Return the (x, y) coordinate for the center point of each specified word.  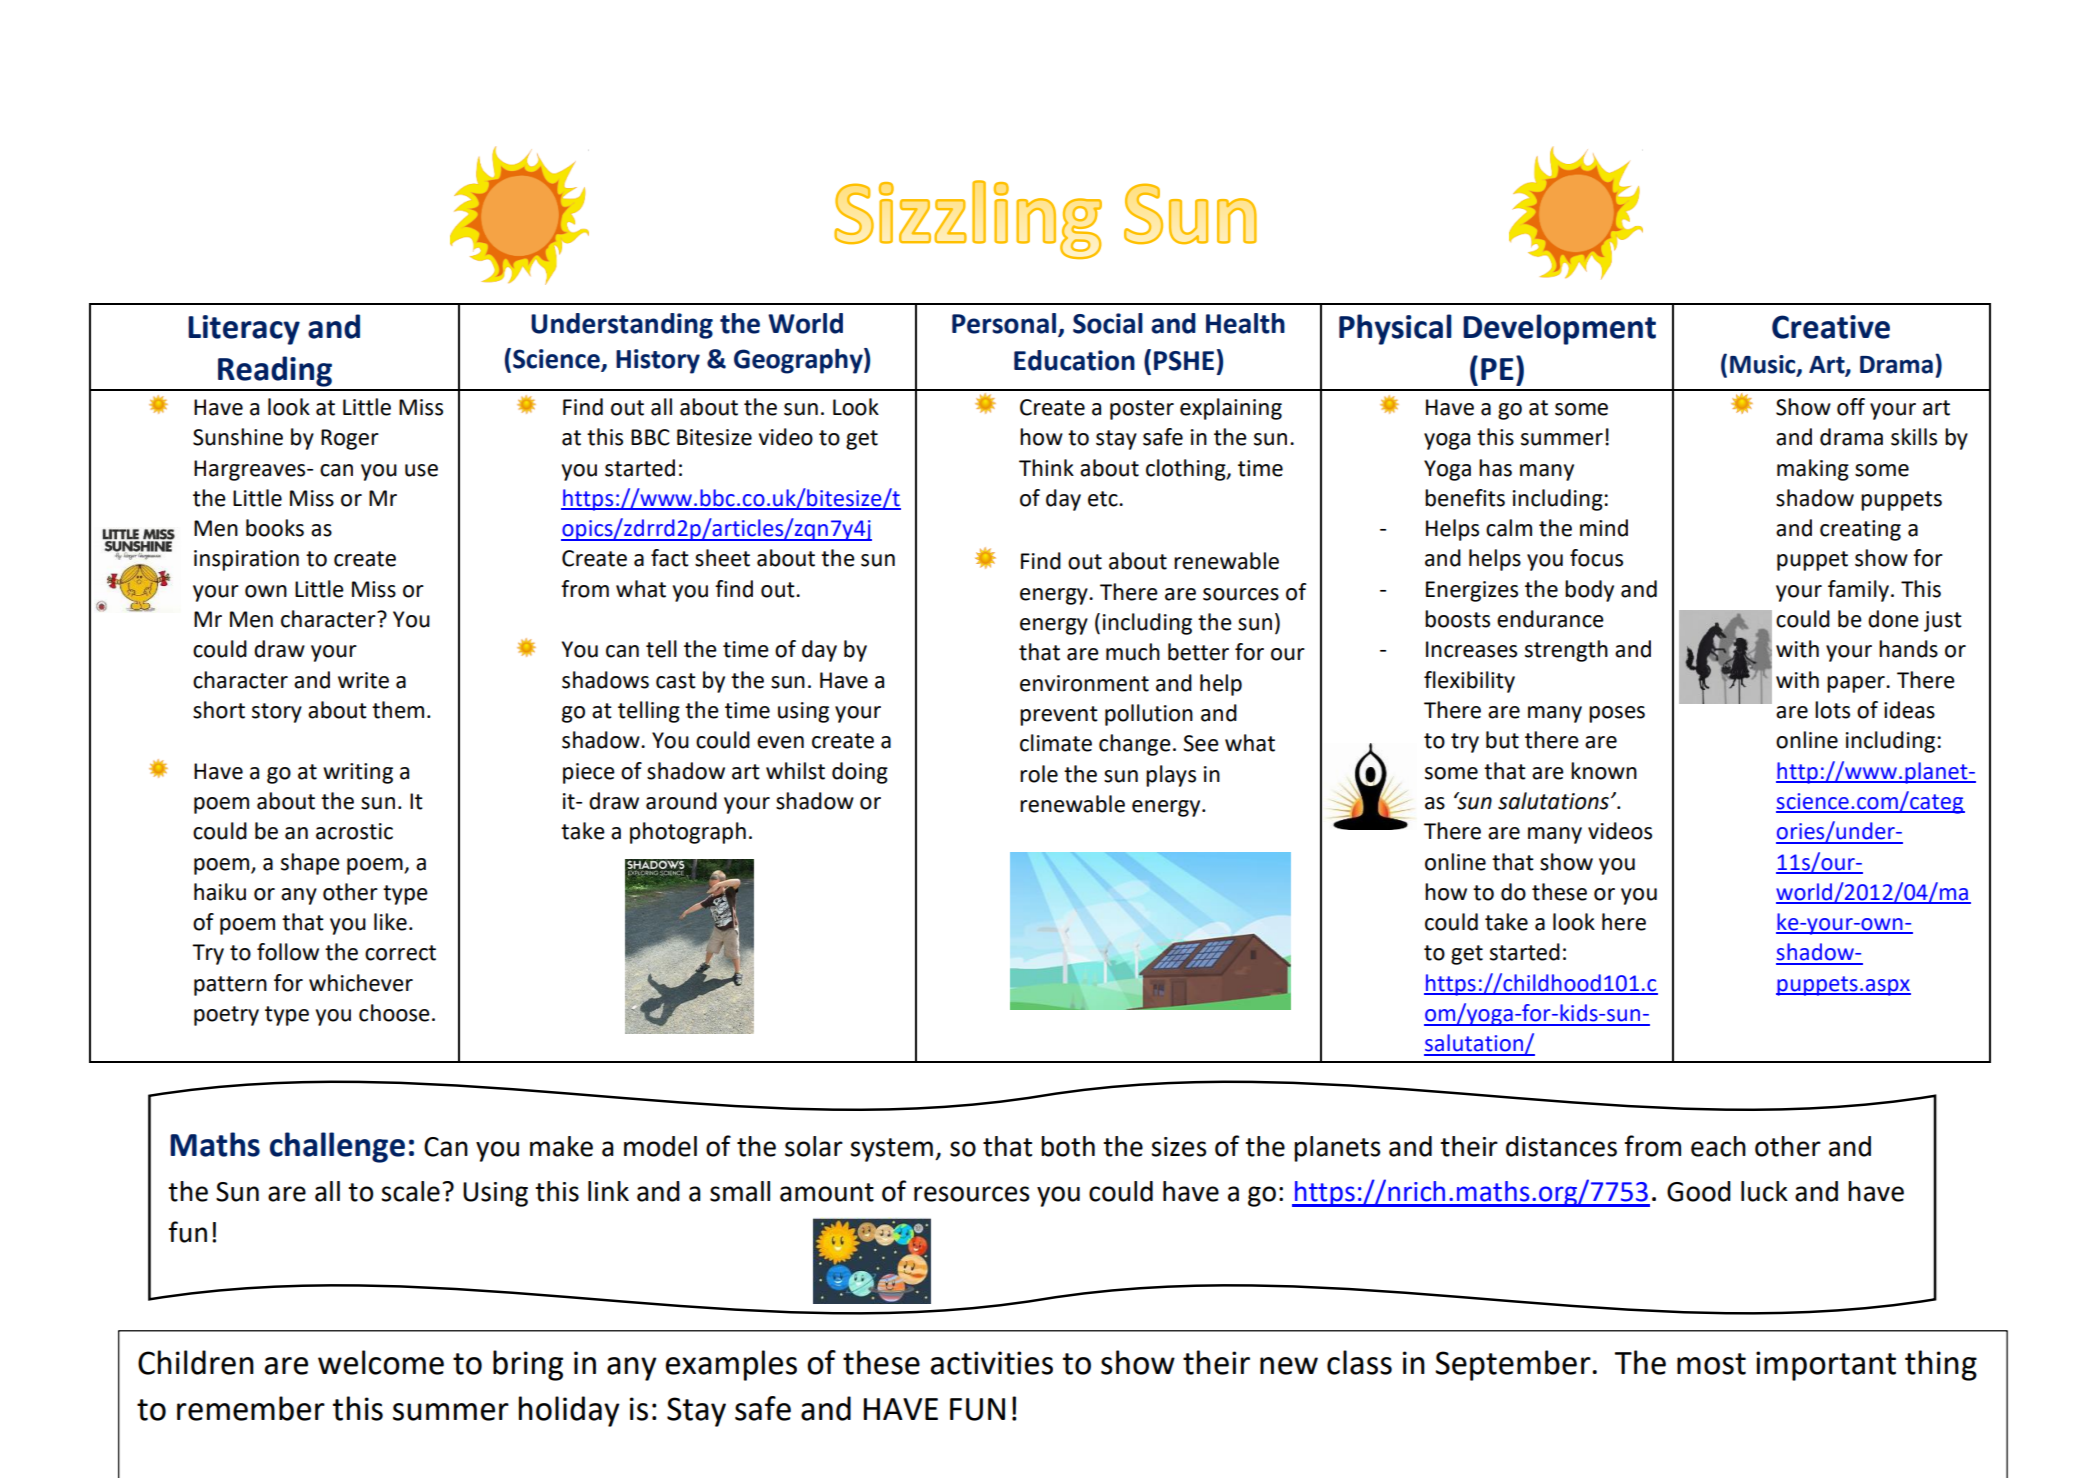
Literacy (244, 330)
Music (1764, 365)
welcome (381, 1362)
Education (1074, 360)
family (1858, 591)
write (363, 680)
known (1604, 771)
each (1718, 1146)
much (1133, 652)
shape (310, 864)
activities (991, 1363)
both (1068, 1146)
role (1039, 774)
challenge (337, 1147)
